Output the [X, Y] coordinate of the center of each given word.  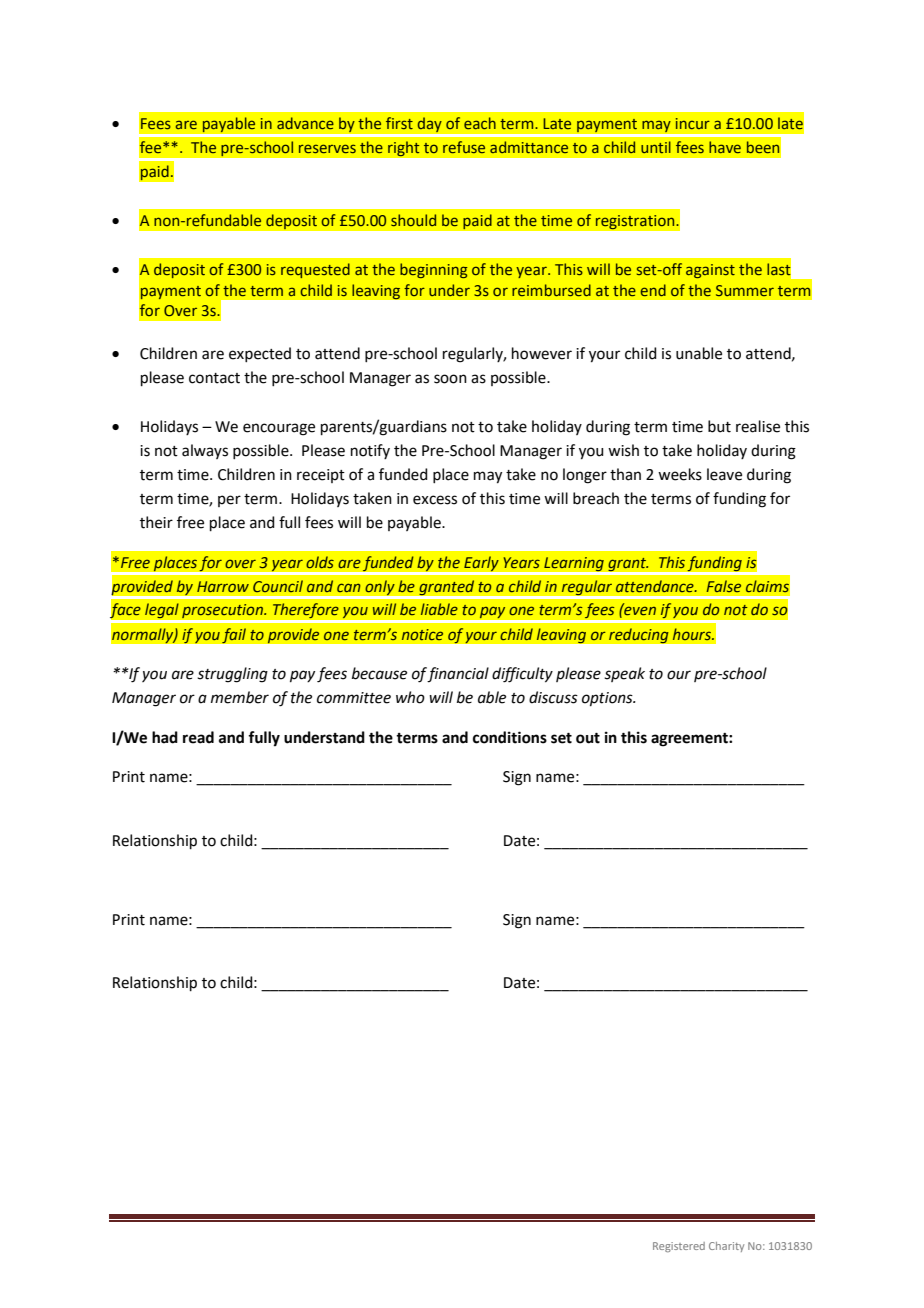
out [588, 738]
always [205, 451]
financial [458, 675]
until [656, 147]
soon [450, 379]
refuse [464, 147]
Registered [679, 1247]
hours [693, 634]
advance [305, 123]
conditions [510, 737]
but [719, 426]
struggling [232, 675]
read [198, 737]
